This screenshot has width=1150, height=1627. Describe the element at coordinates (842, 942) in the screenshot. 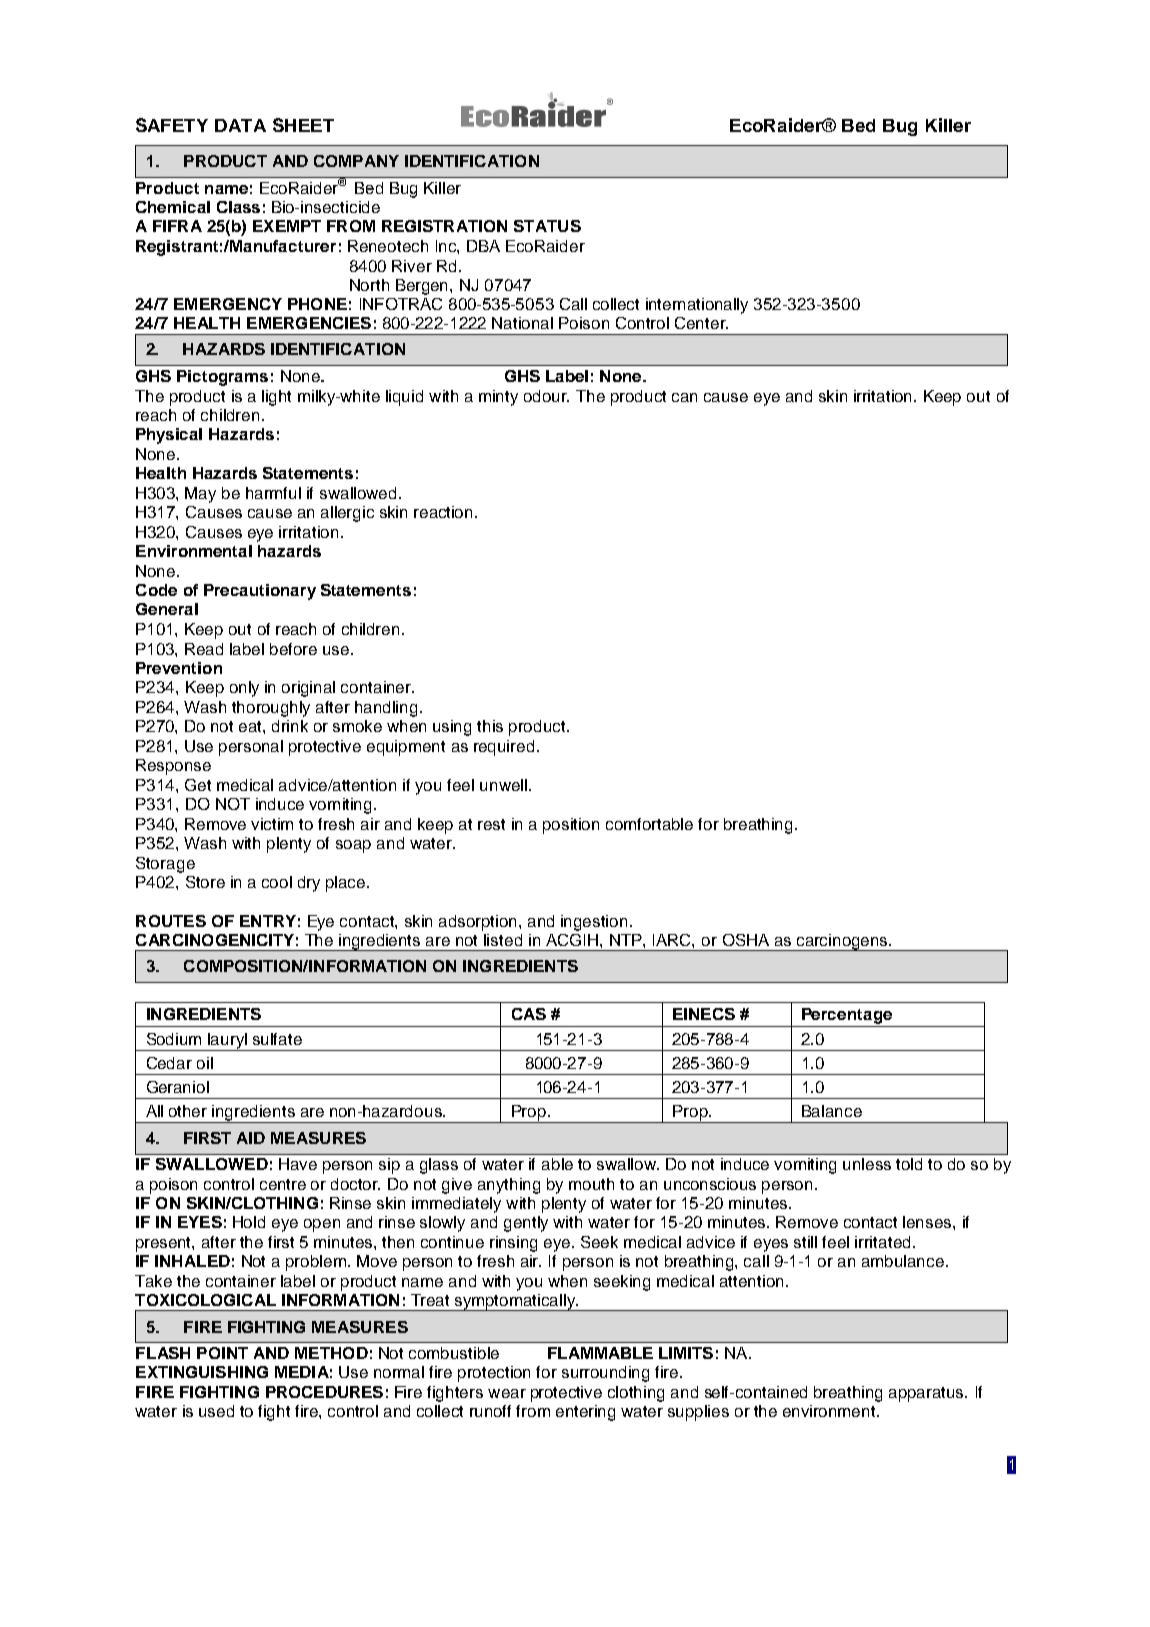

I see `carcinogens` at that location.
